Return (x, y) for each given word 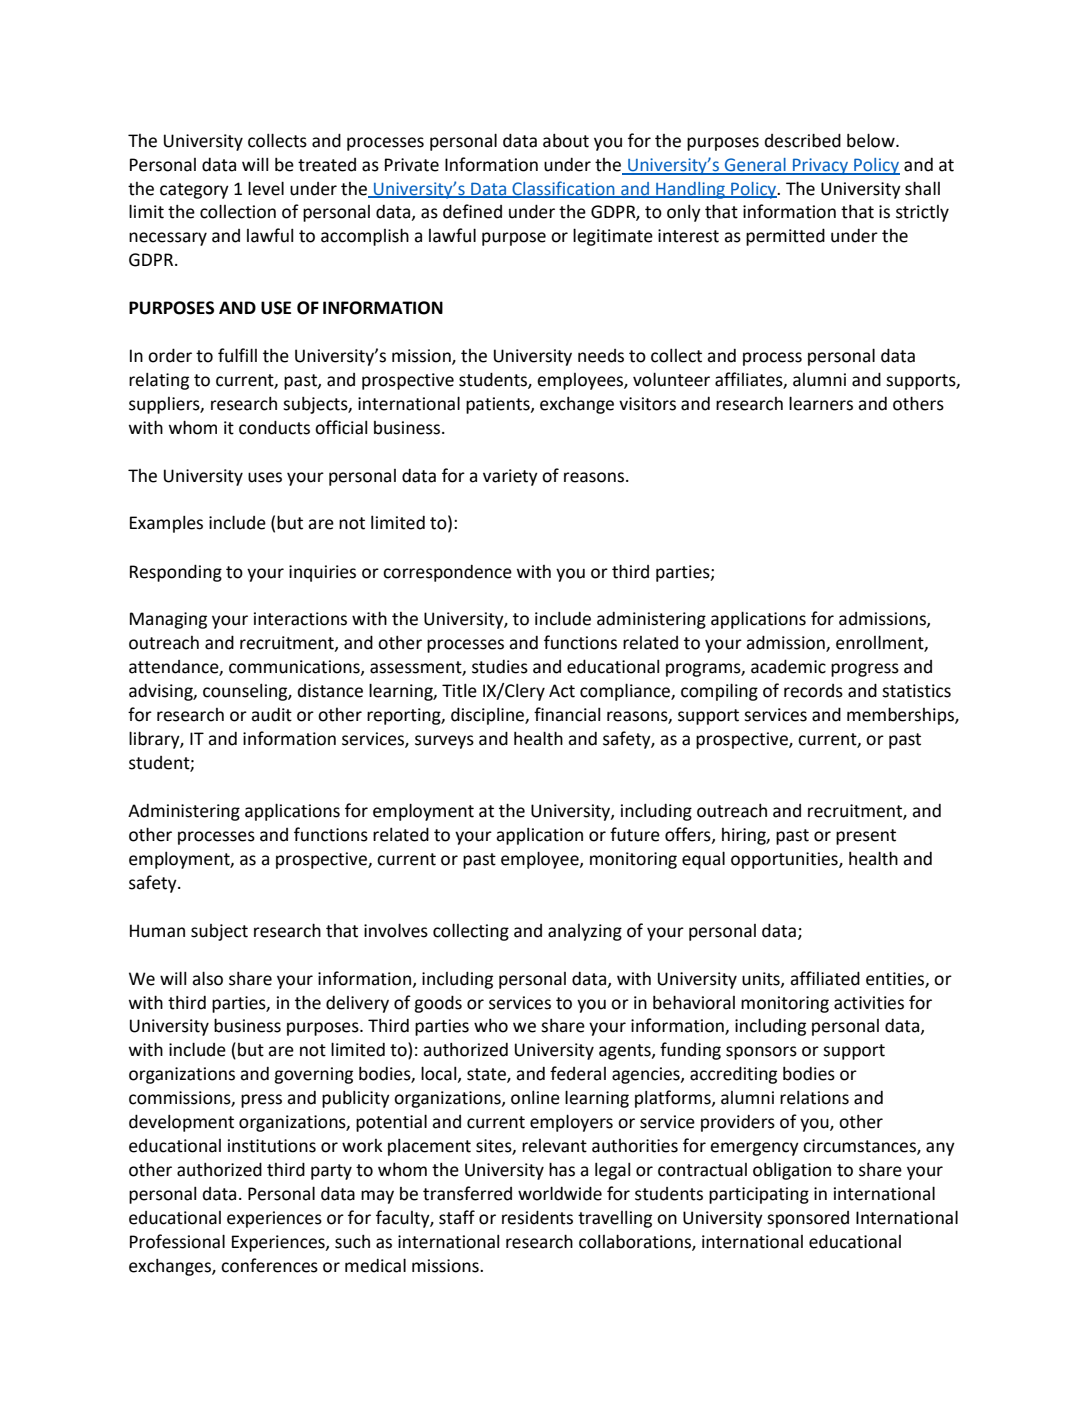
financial (567, 714)
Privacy (821, 166)
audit (271, 715)
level (266, 188)
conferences (269, 1265)
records (813, 691)
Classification (563, 189)
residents (537, 1217)
